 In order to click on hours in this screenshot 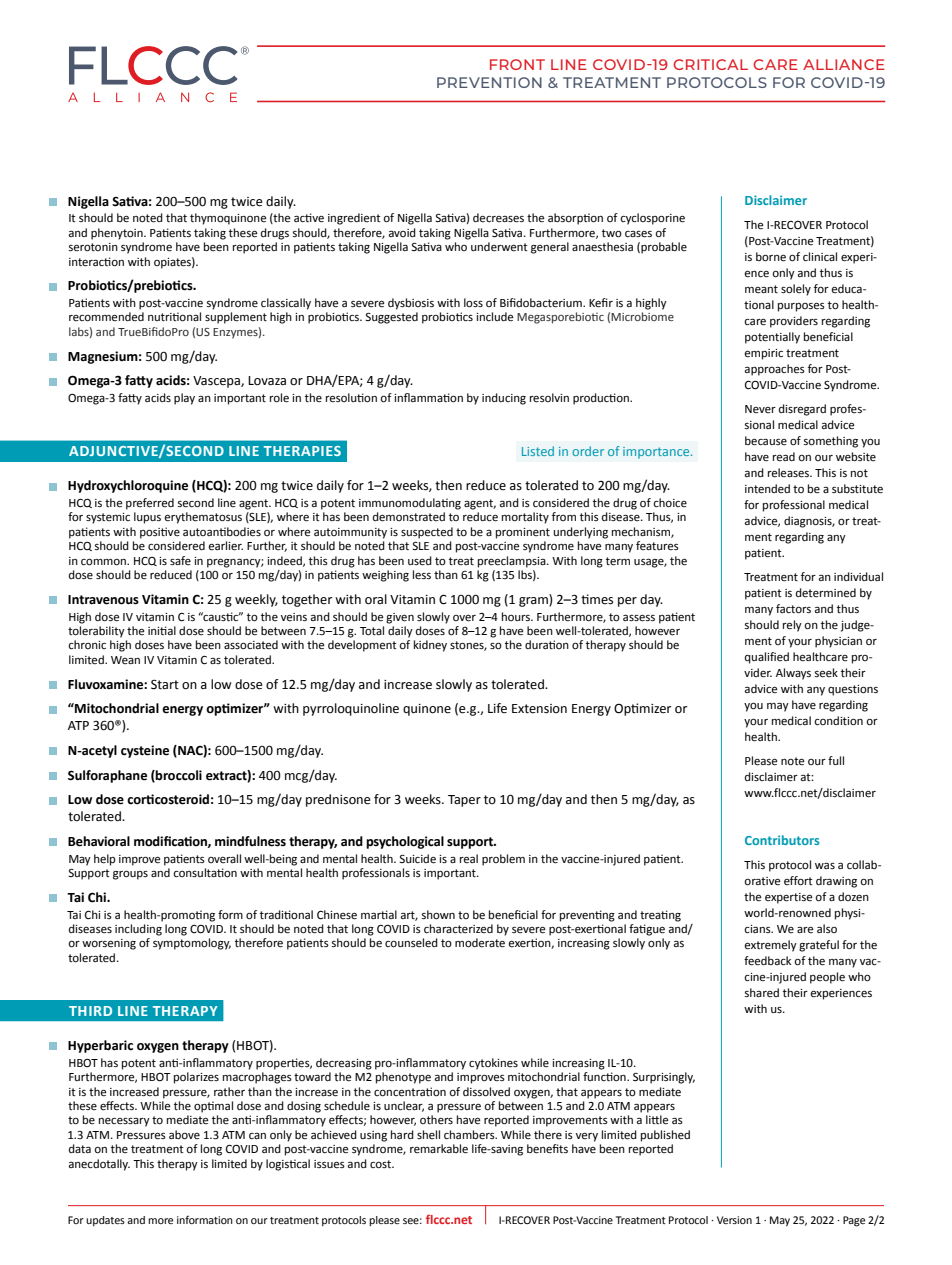, I will do `click(517, 616)`.
